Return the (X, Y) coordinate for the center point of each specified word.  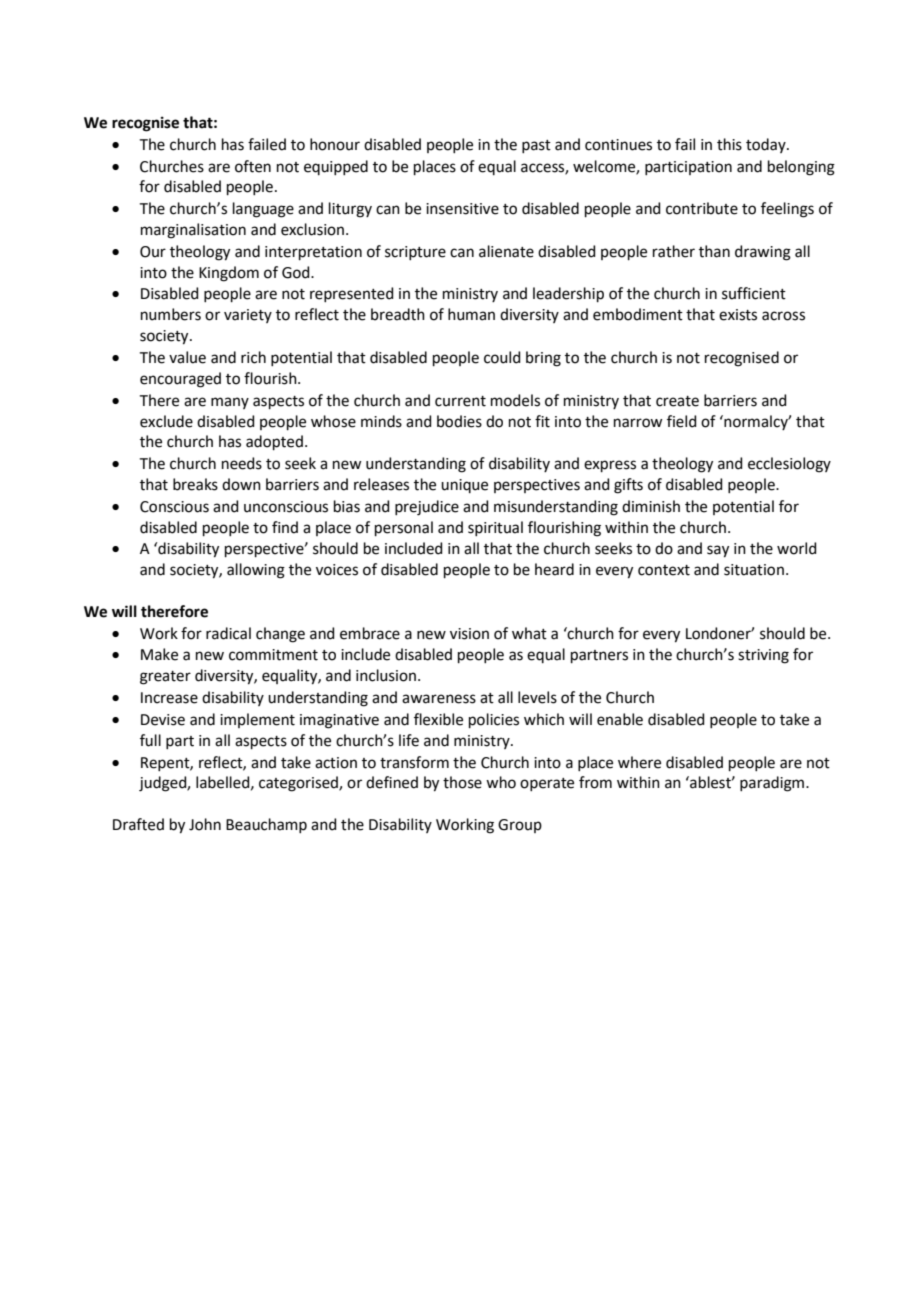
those (462, 782)
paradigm (773, 784)
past (536, 146)
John (205, 824)
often (253, 166)
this (729, 144)
